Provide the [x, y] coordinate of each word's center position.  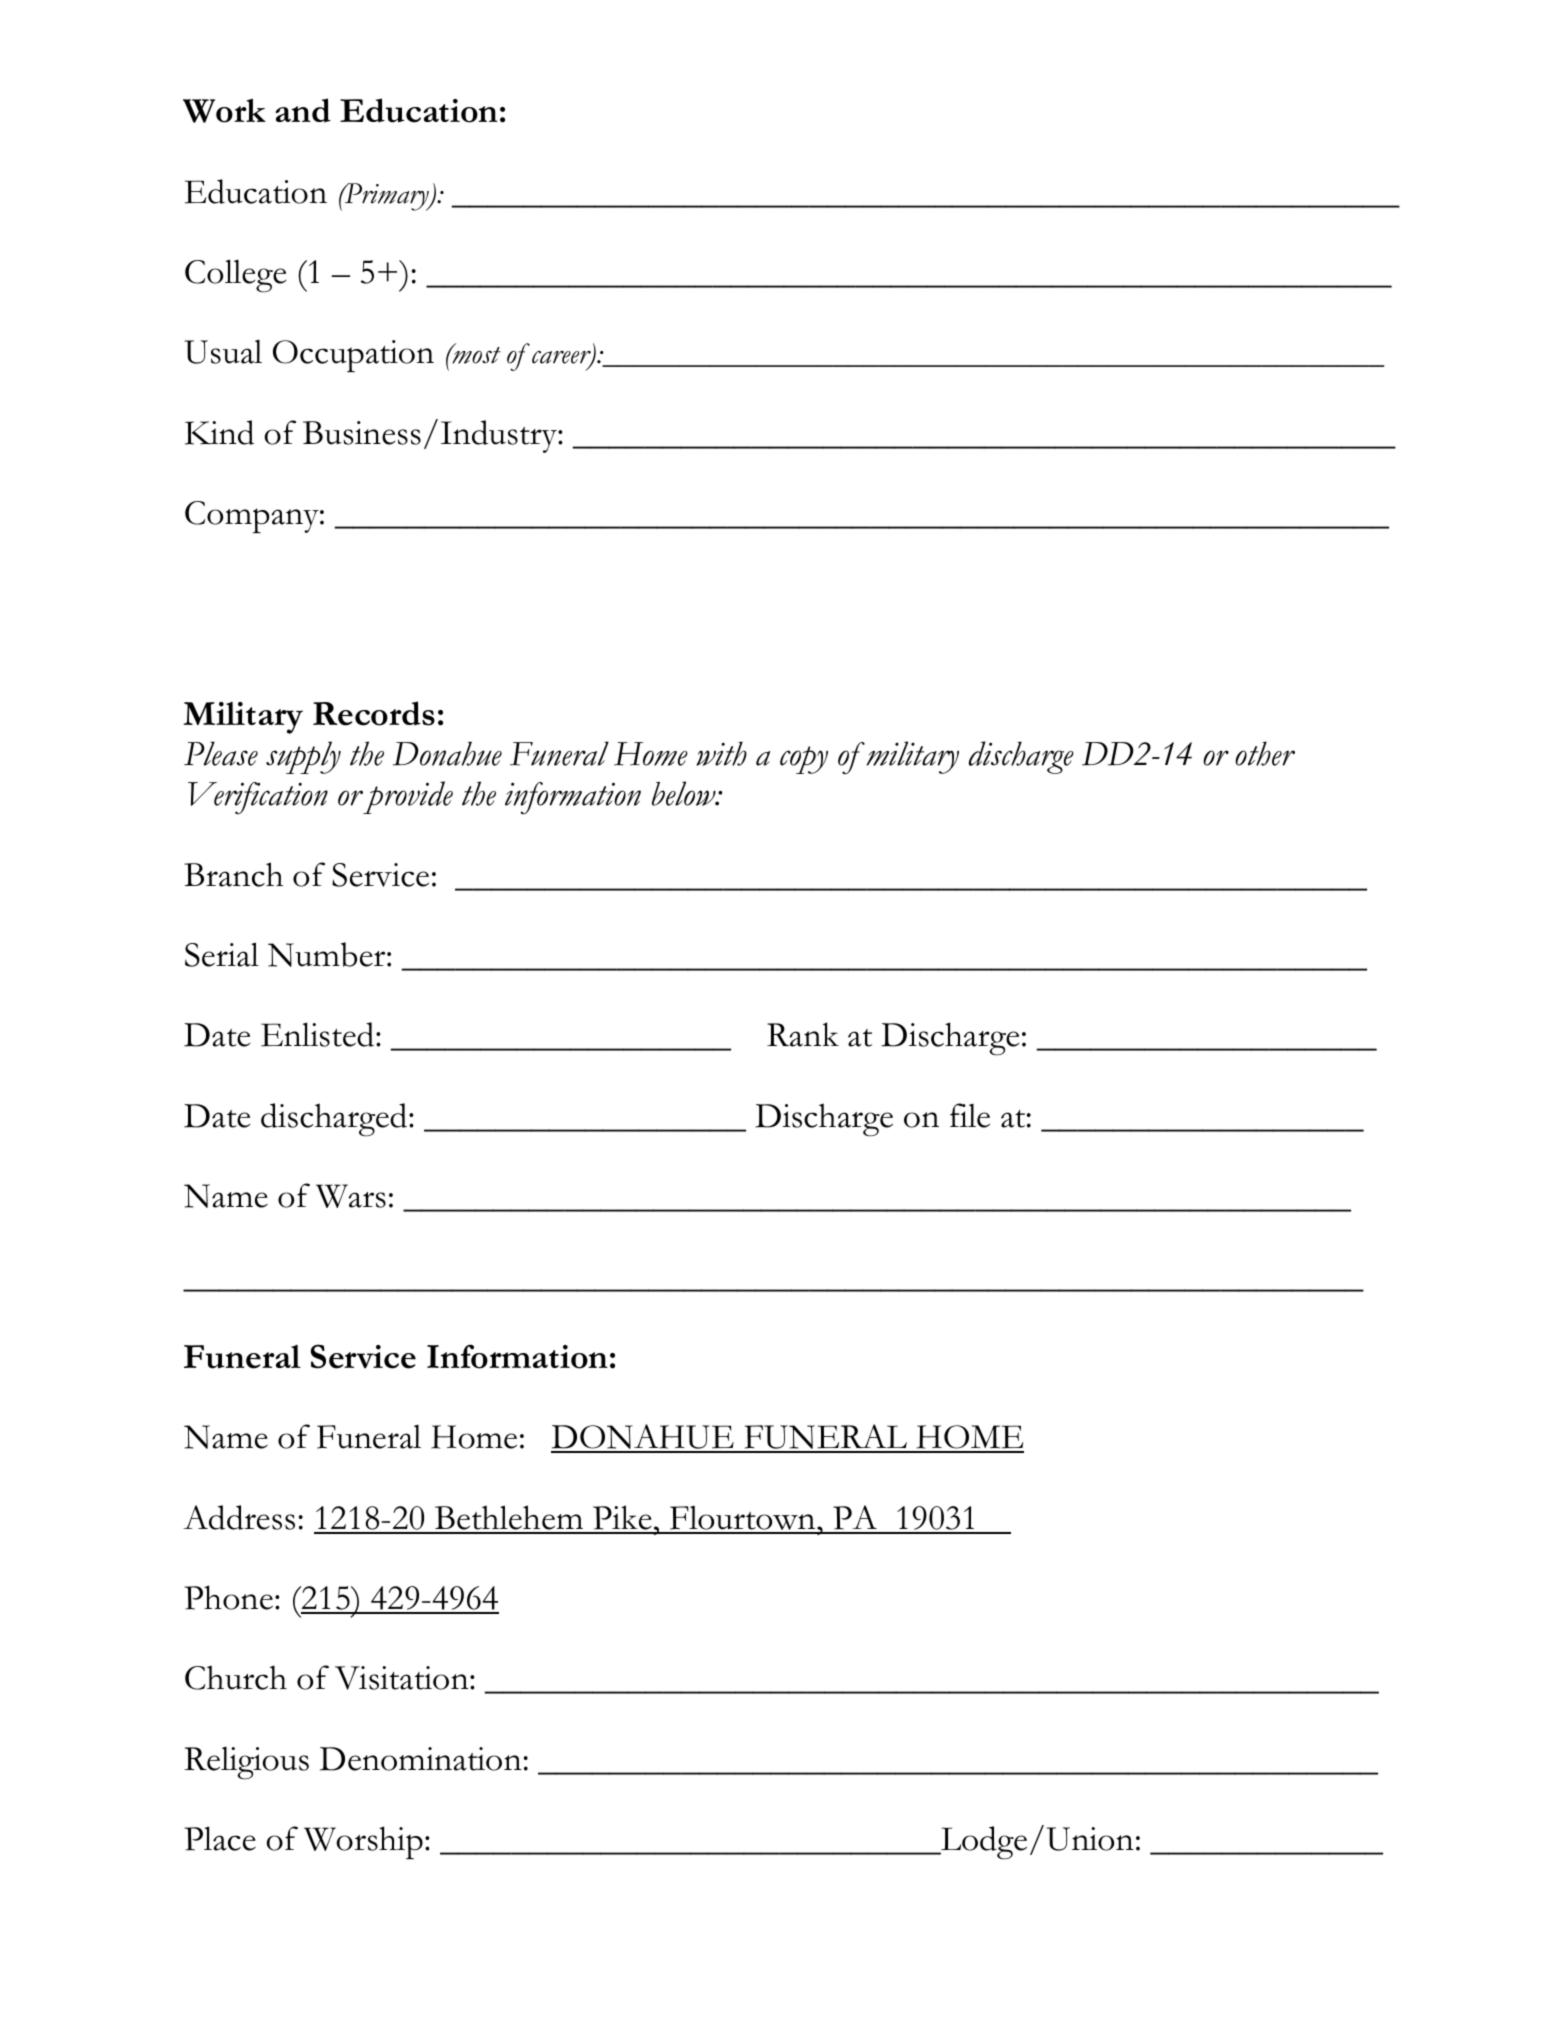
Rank [803, 1034]
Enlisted [317, 1034]
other [1265, 753]
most [475, 354]
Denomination [421, 1759]
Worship [363, 1842]
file [970, 1115]
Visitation [403, 1678]
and [303, 110]
